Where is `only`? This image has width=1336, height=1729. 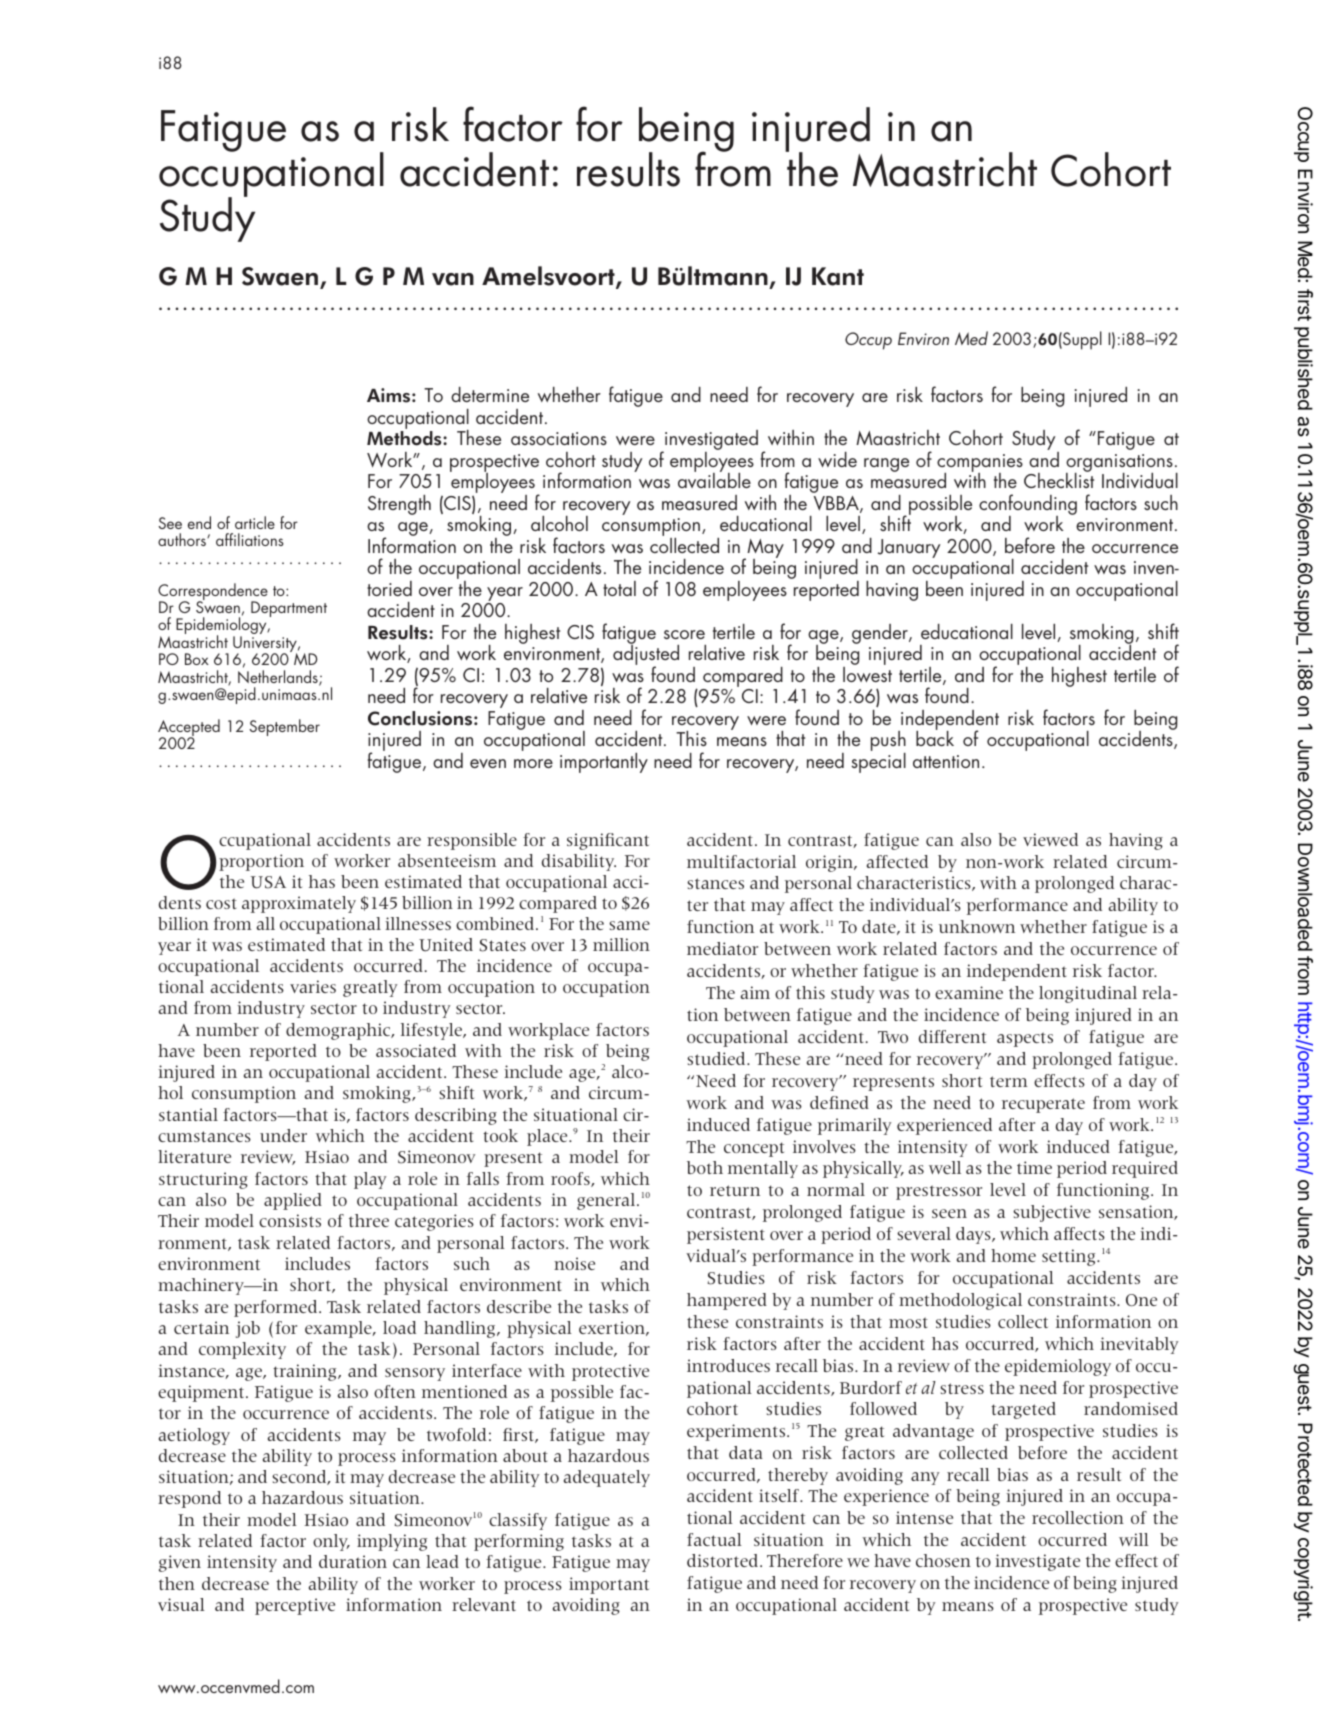 only is located at coordinates (331, 1542).
